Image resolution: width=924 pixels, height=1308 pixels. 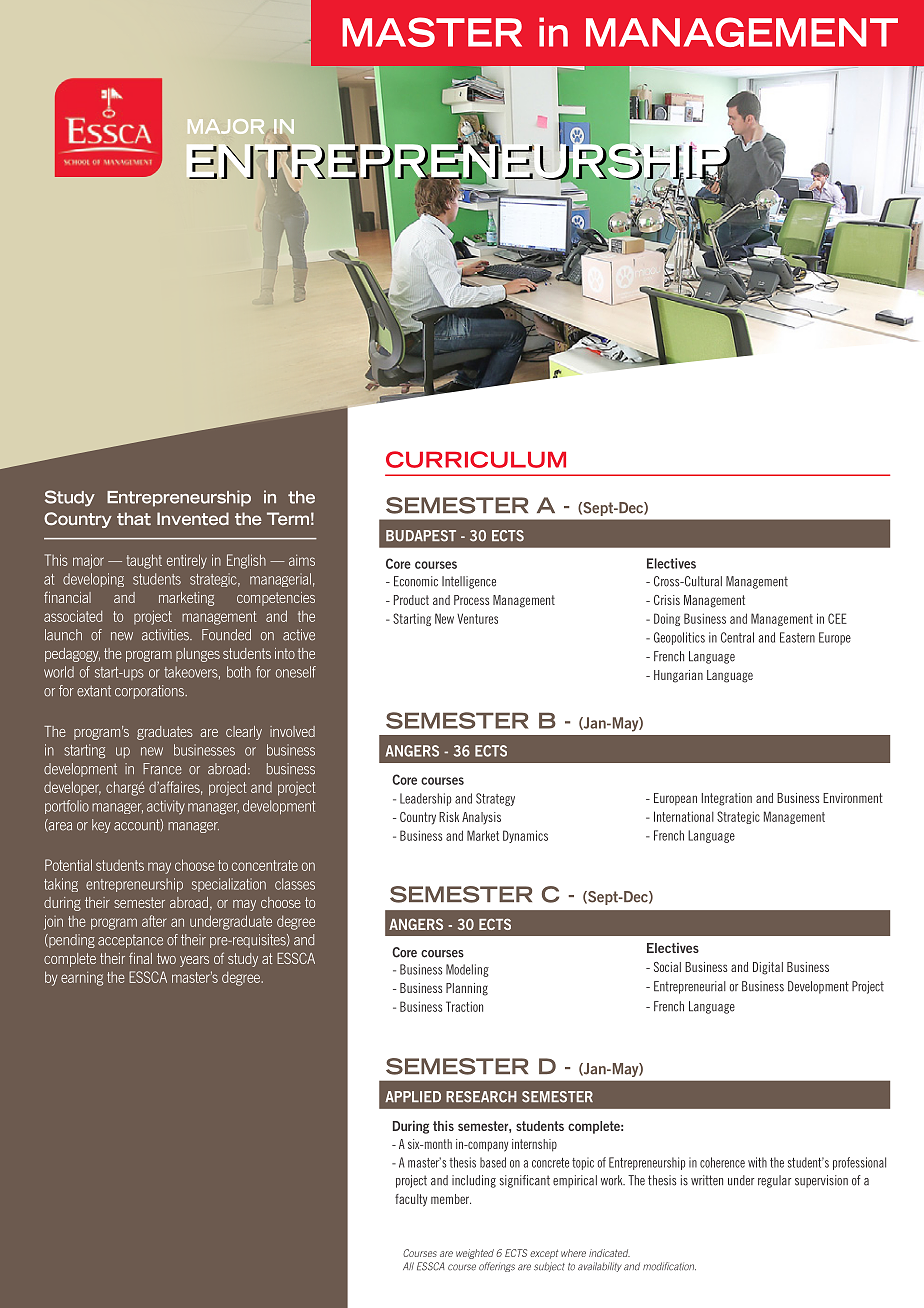 What do you see at coordinates (68, 865) in the document?
I see `Potential` at bounding box center [68, 865].
